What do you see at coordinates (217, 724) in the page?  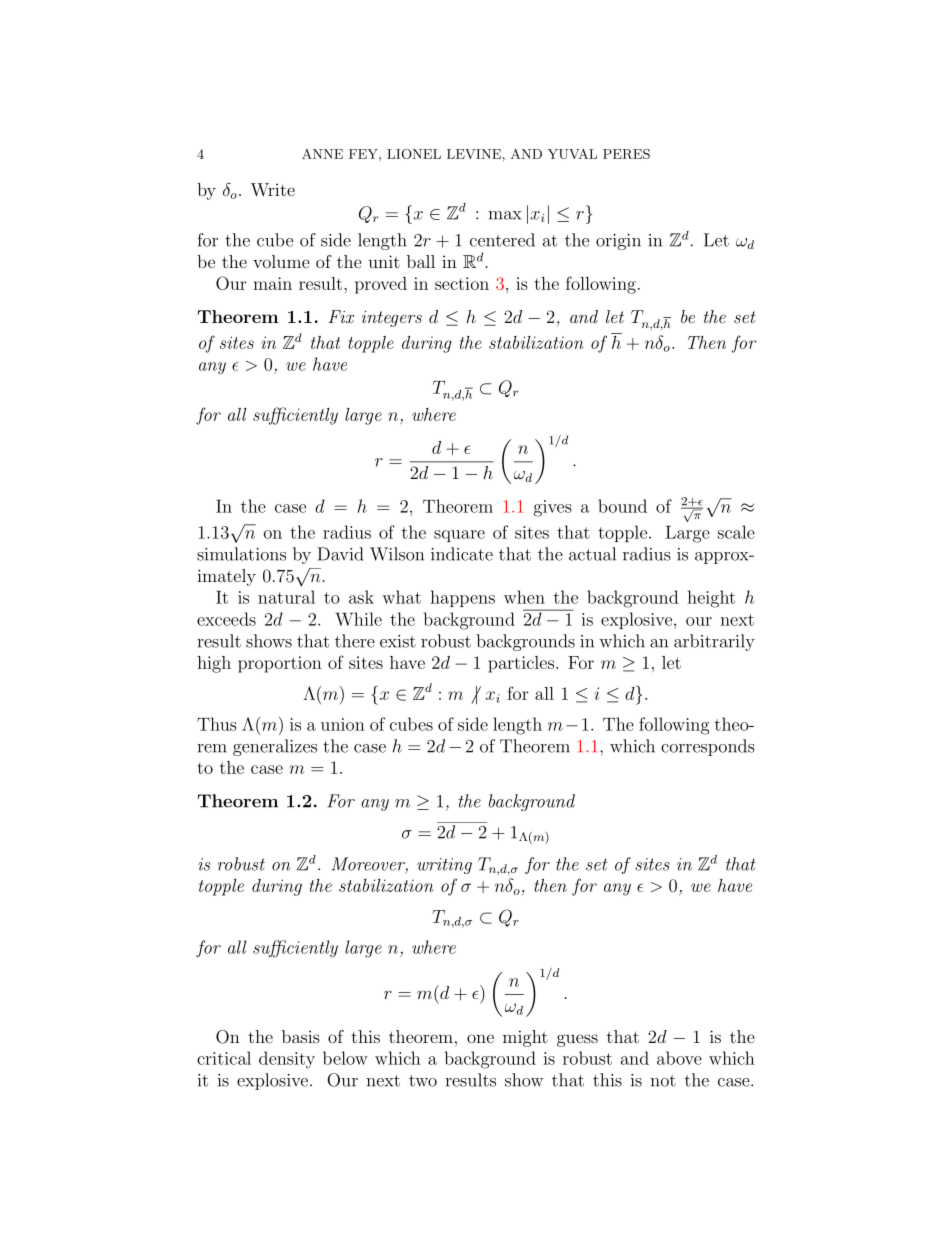 I see `Thus` at bounding box center [217, 724].
